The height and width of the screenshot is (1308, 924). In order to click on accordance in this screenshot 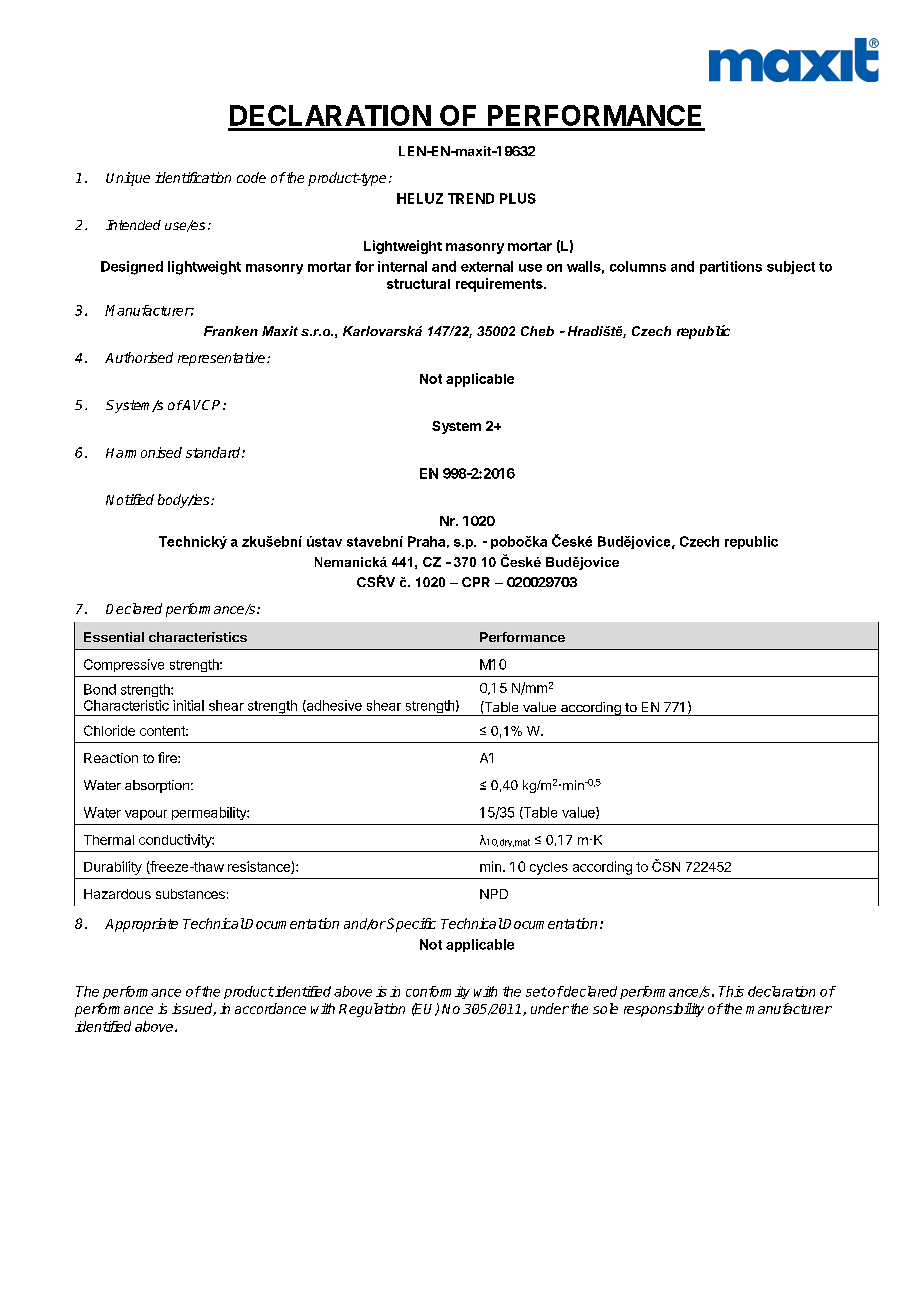, I will do `click(270, 1008)`.
